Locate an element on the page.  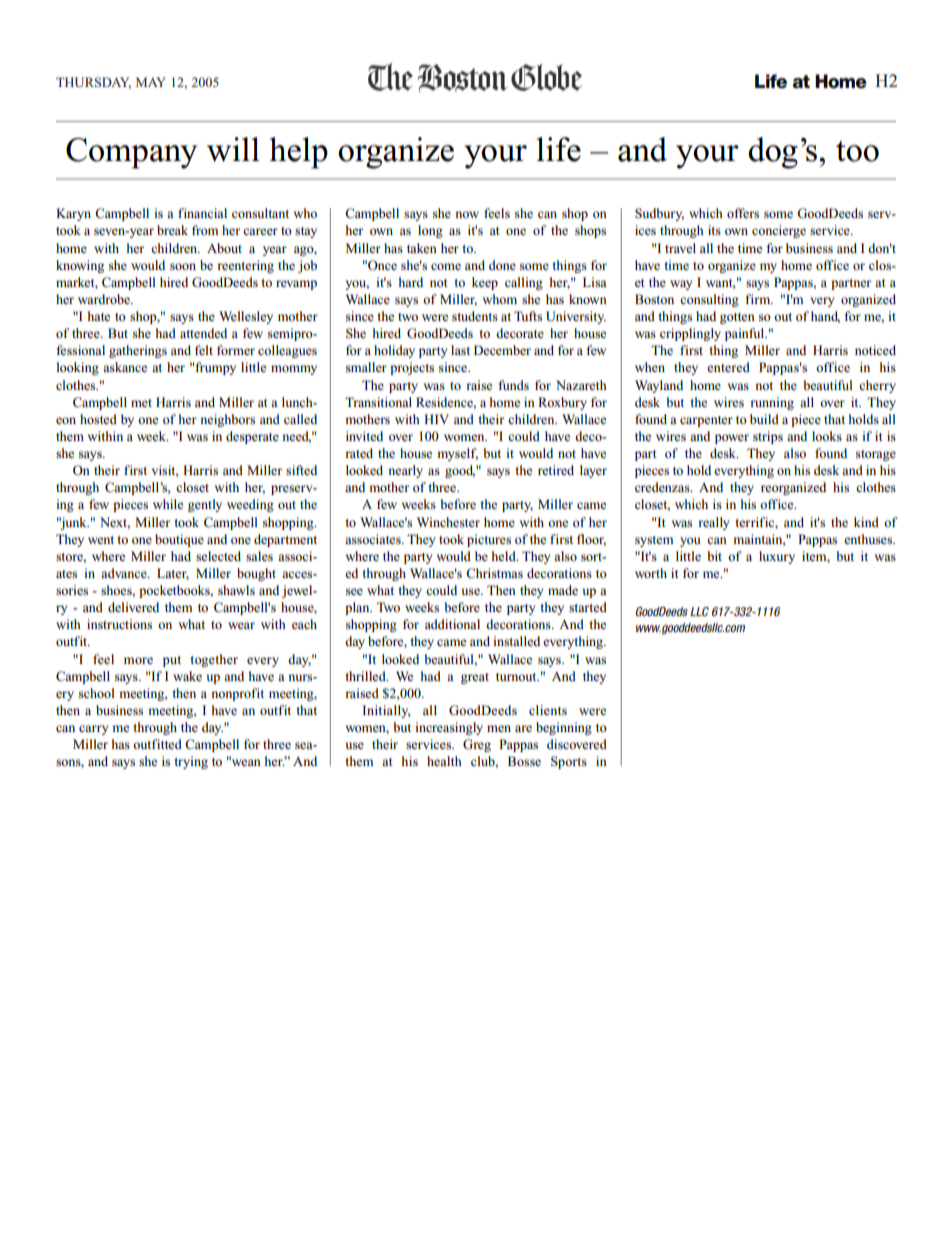
trying is located at coordinates (191, 762).
